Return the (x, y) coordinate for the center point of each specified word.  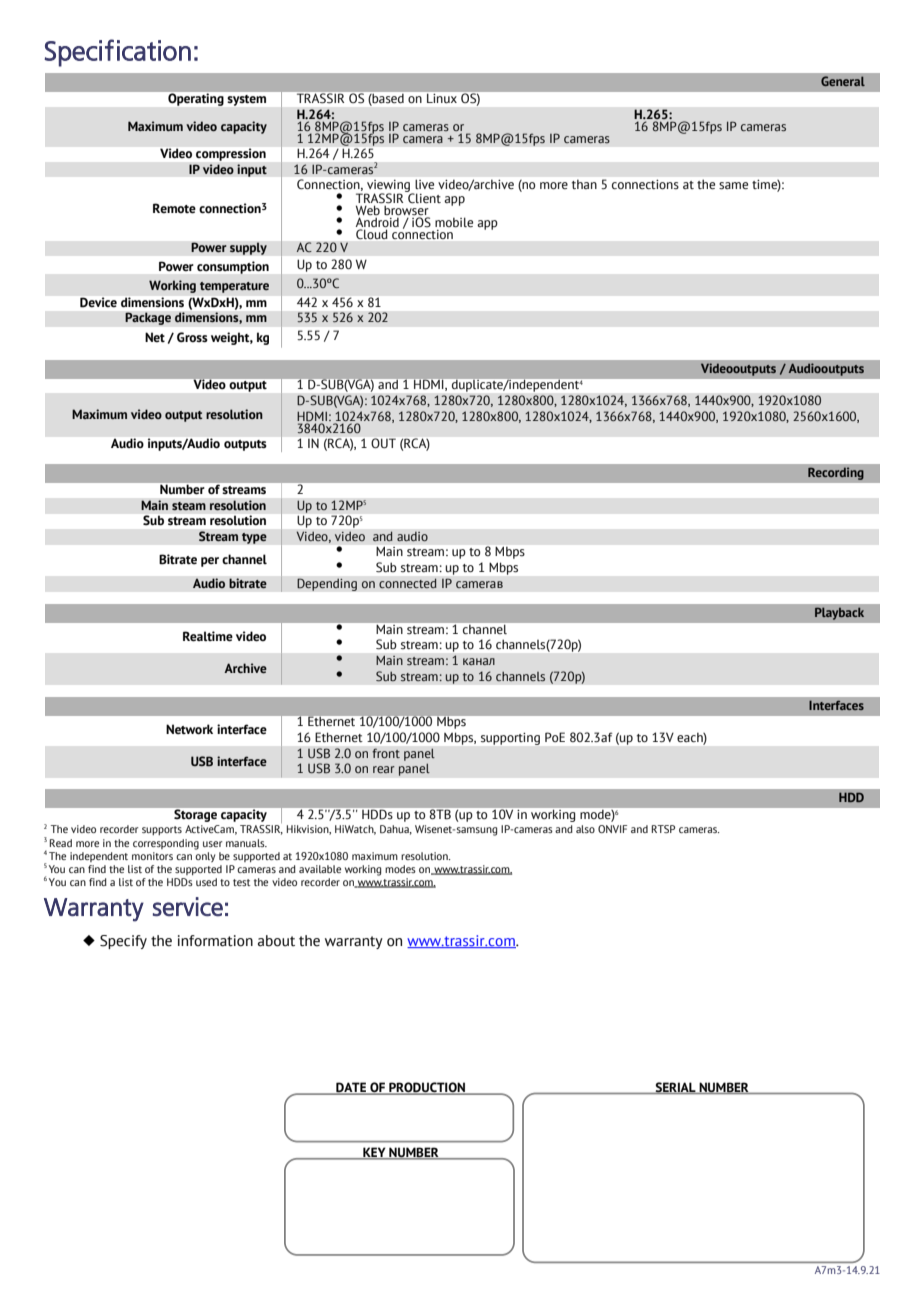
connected (408, 583)
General (843, 81)
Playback (839, 613)
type (254, 538)
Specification (117, 53)
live (424, 184)
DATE (351, 1088)
